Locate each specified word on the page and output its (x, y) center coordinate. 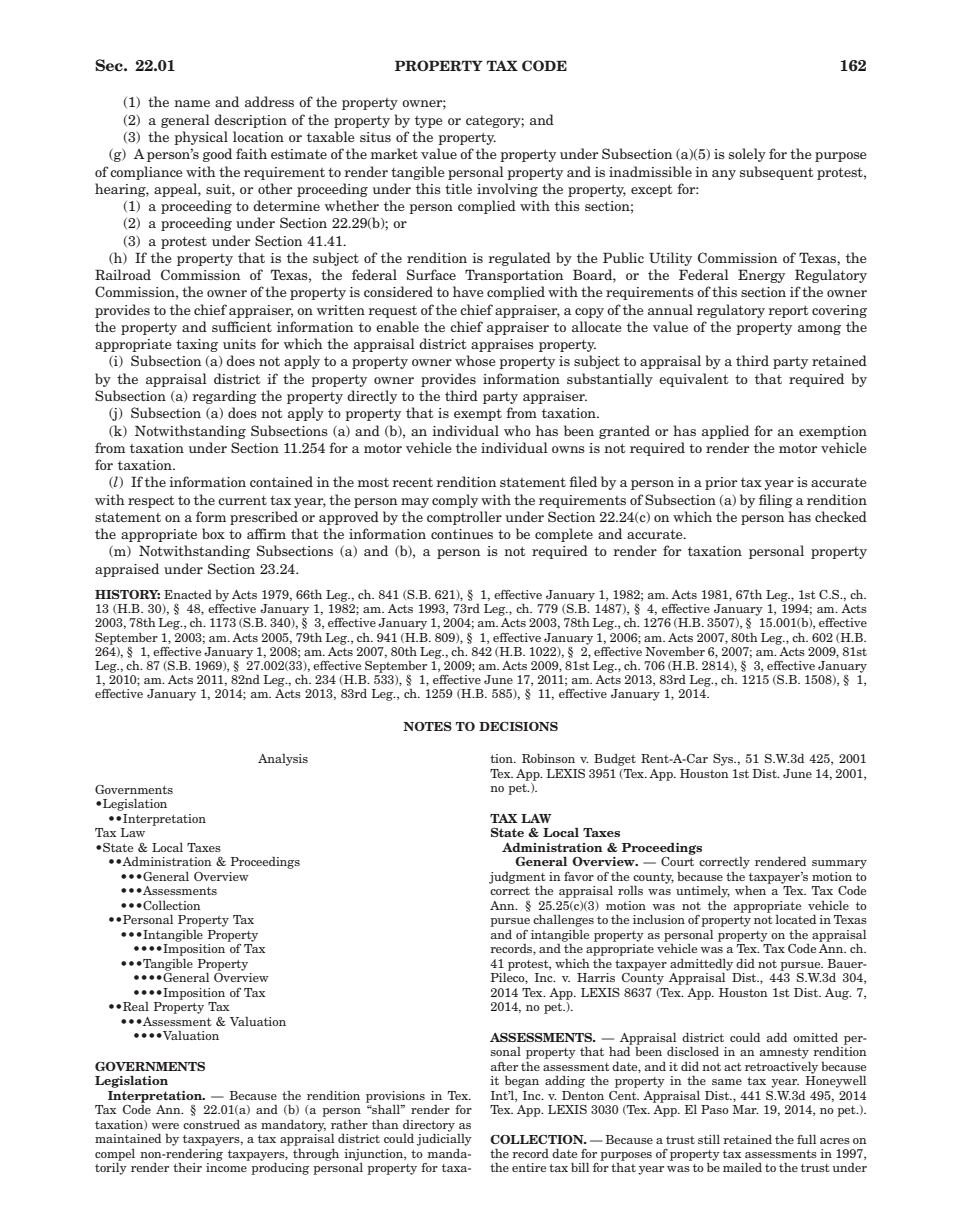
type (429, 122)
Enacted (188, 594)
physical (201, 138)
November (675, 651)
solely (747, 155)
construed (211, 1124)
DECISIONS (518, 726)
